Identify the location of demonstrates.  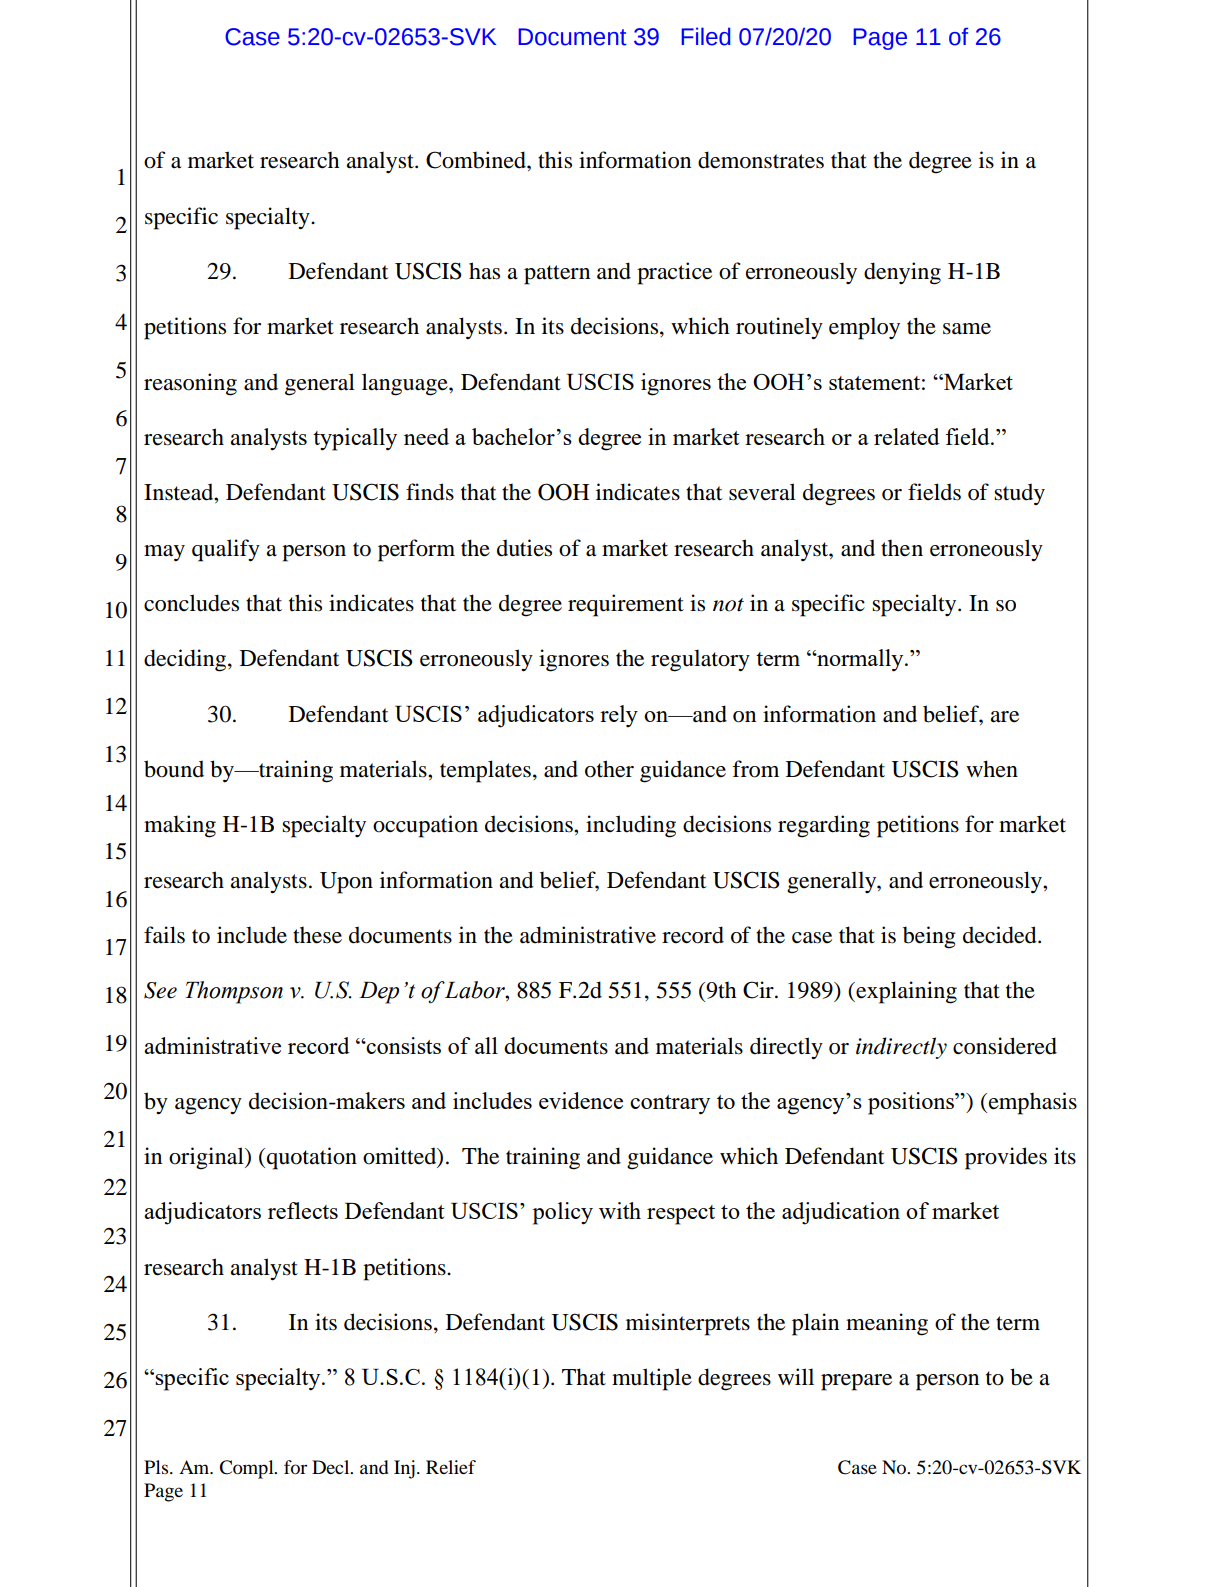
(761, 160).
